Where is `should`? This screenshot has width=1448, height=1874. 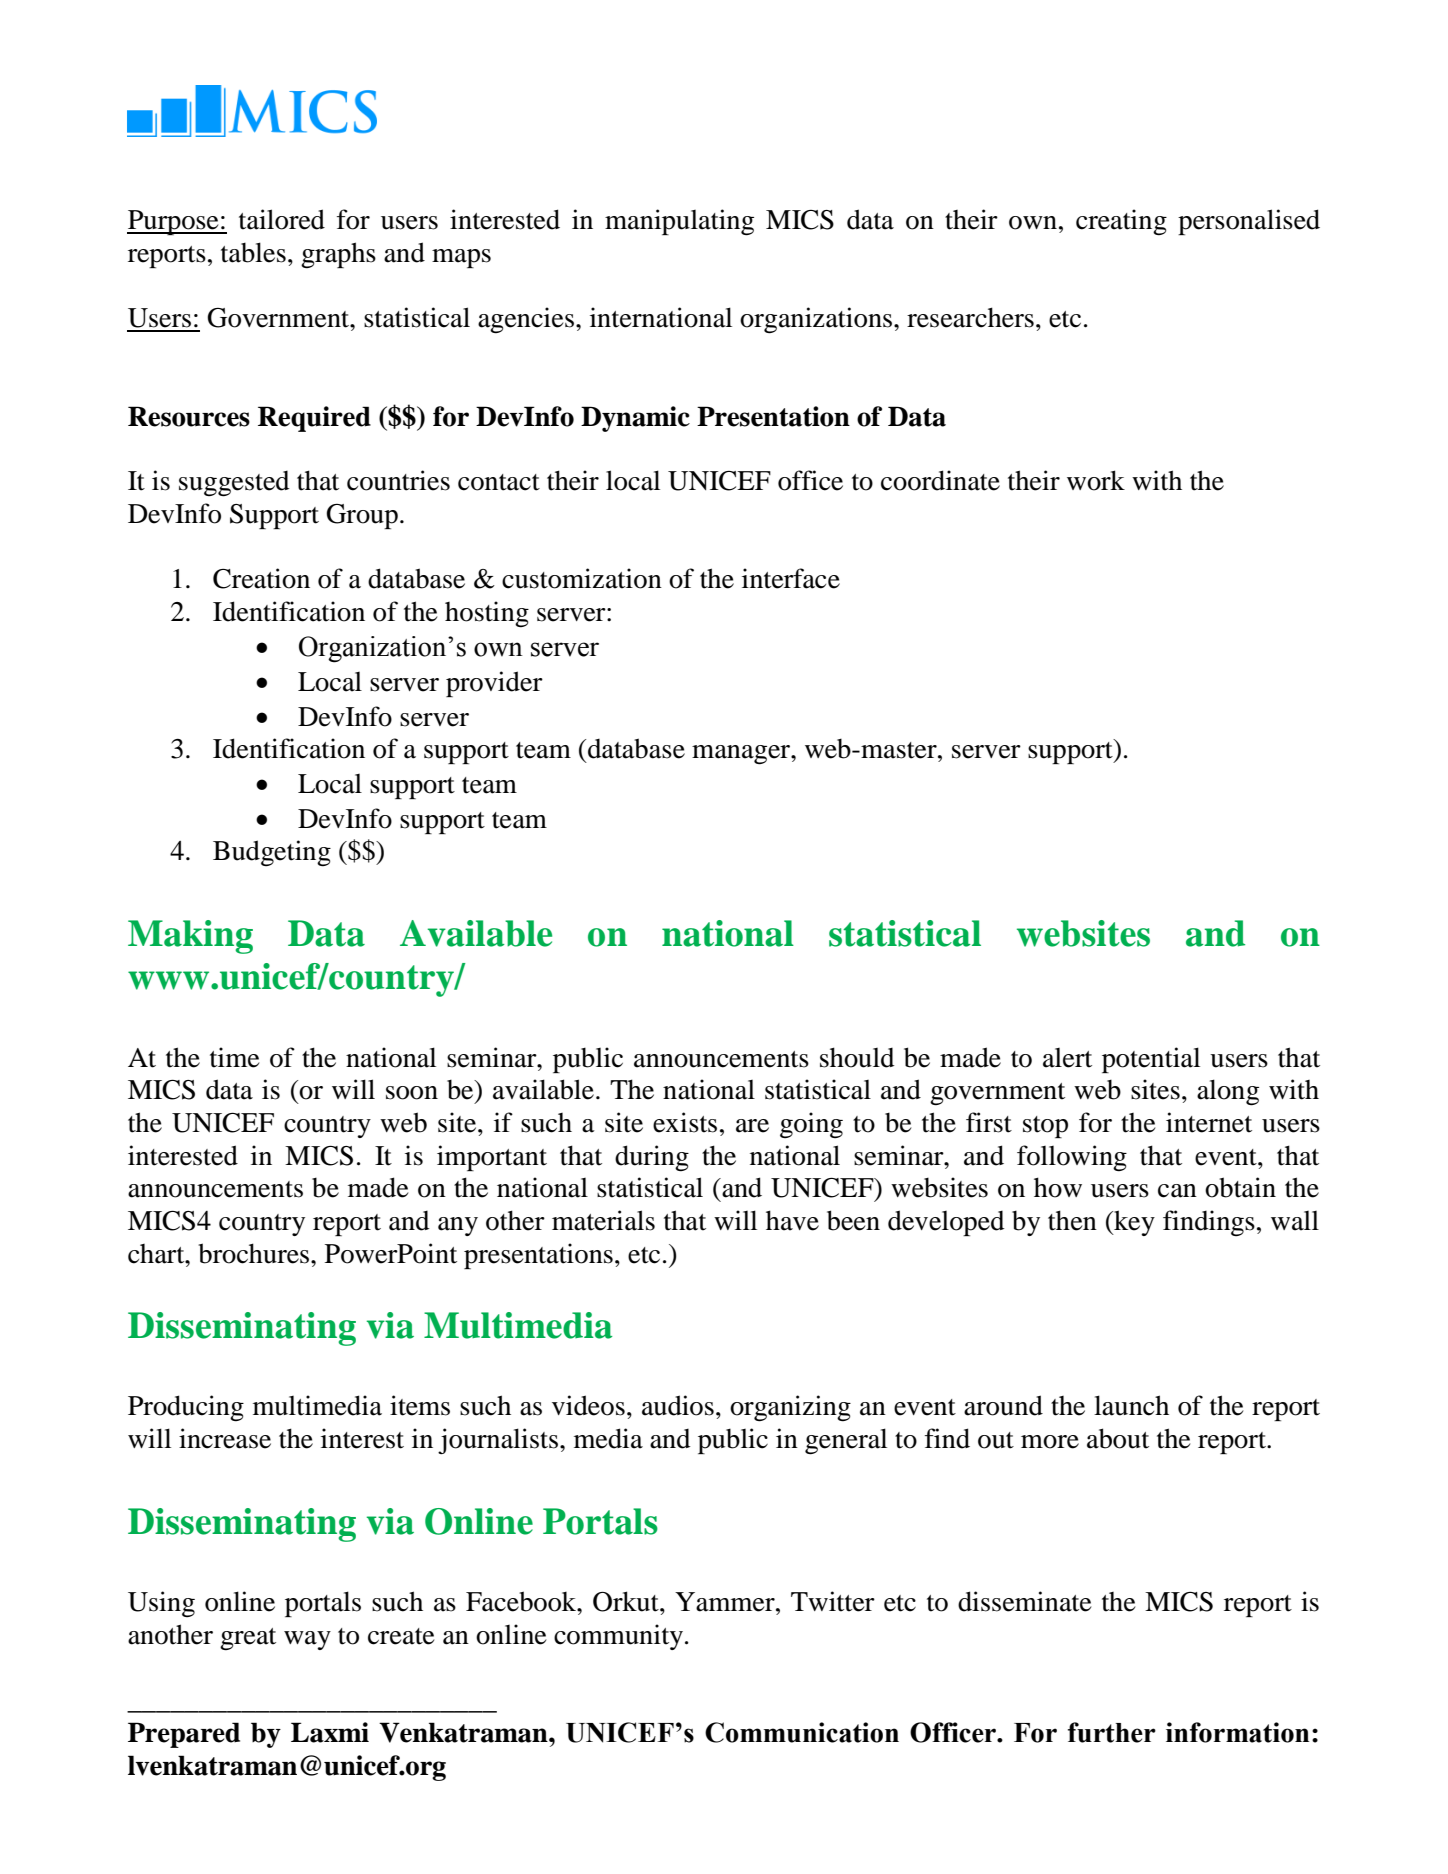
should is located at coordinates (857, 1057).
